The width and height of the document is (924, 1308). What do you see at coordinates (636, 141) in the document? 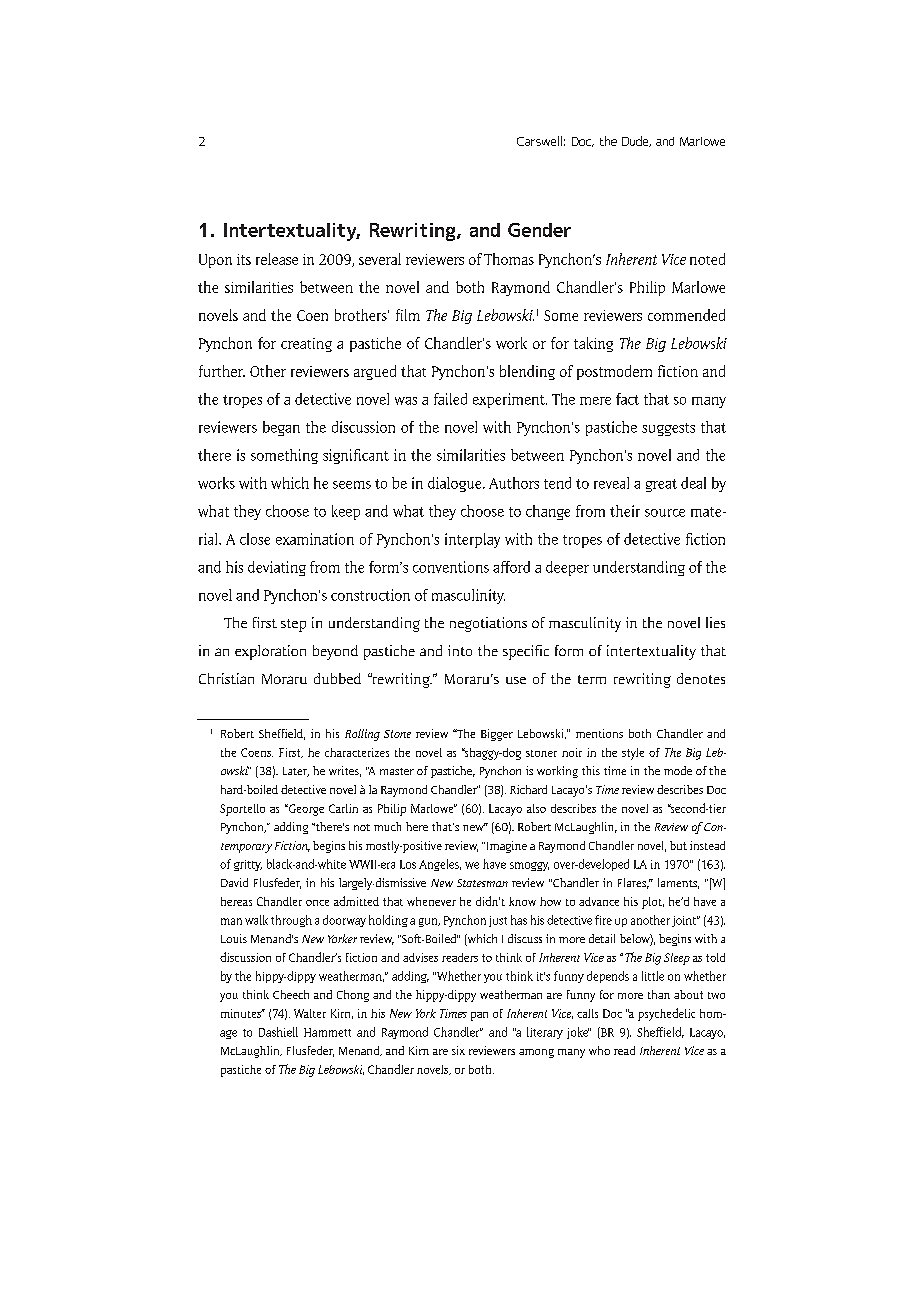
I see `Dude` at bounding box center [636, 141].
